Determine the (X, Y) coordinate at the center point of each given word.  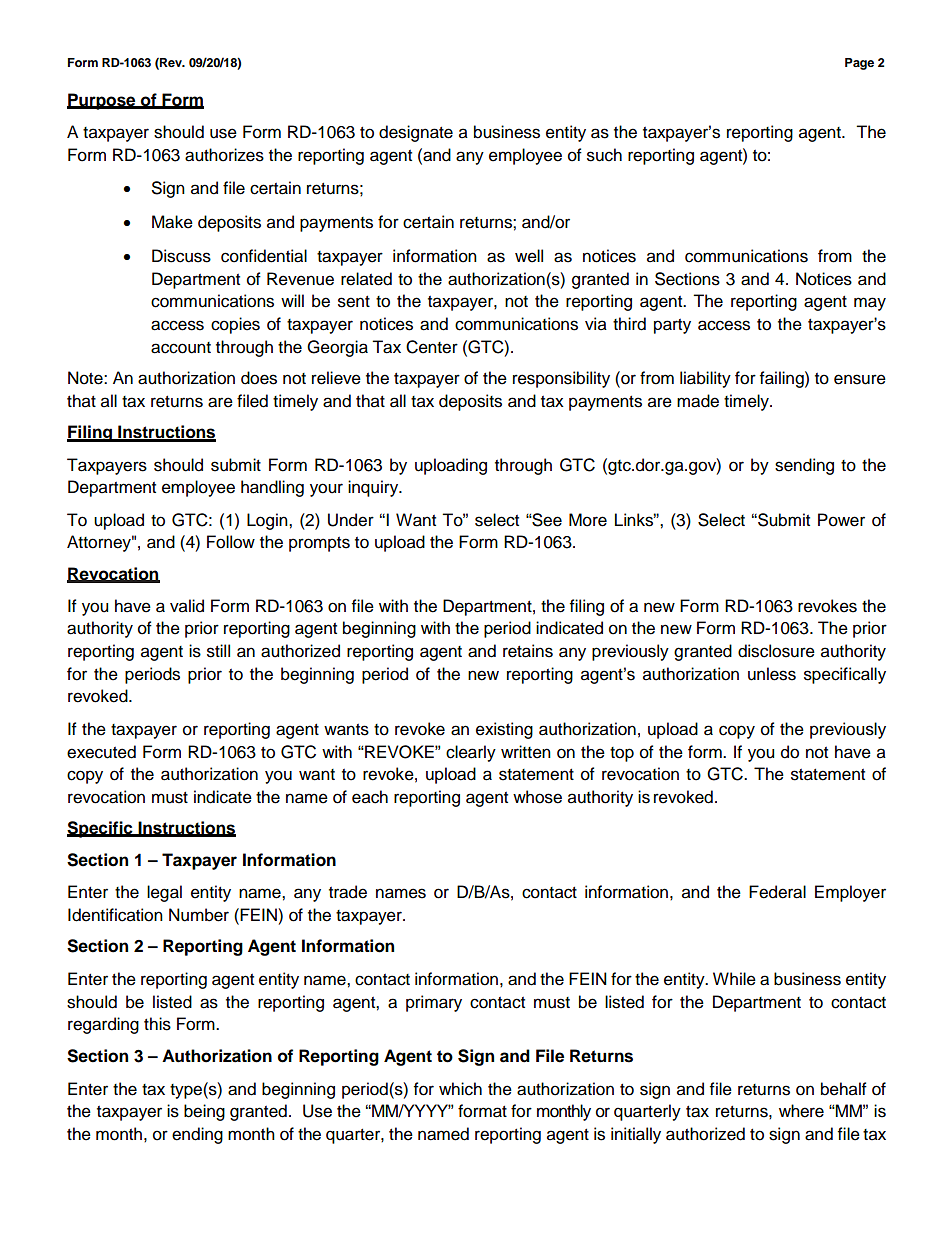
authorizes (224, 155)
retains (528, 651)
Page (859, 64)
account (181, 348)
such (604, 155)
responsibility (561, 379)
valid (187, 606)
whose (537, 797)
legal (164, 893)
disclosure (776, 651)
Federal (777, 892)
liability (705, 379)
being (204, 1112)
